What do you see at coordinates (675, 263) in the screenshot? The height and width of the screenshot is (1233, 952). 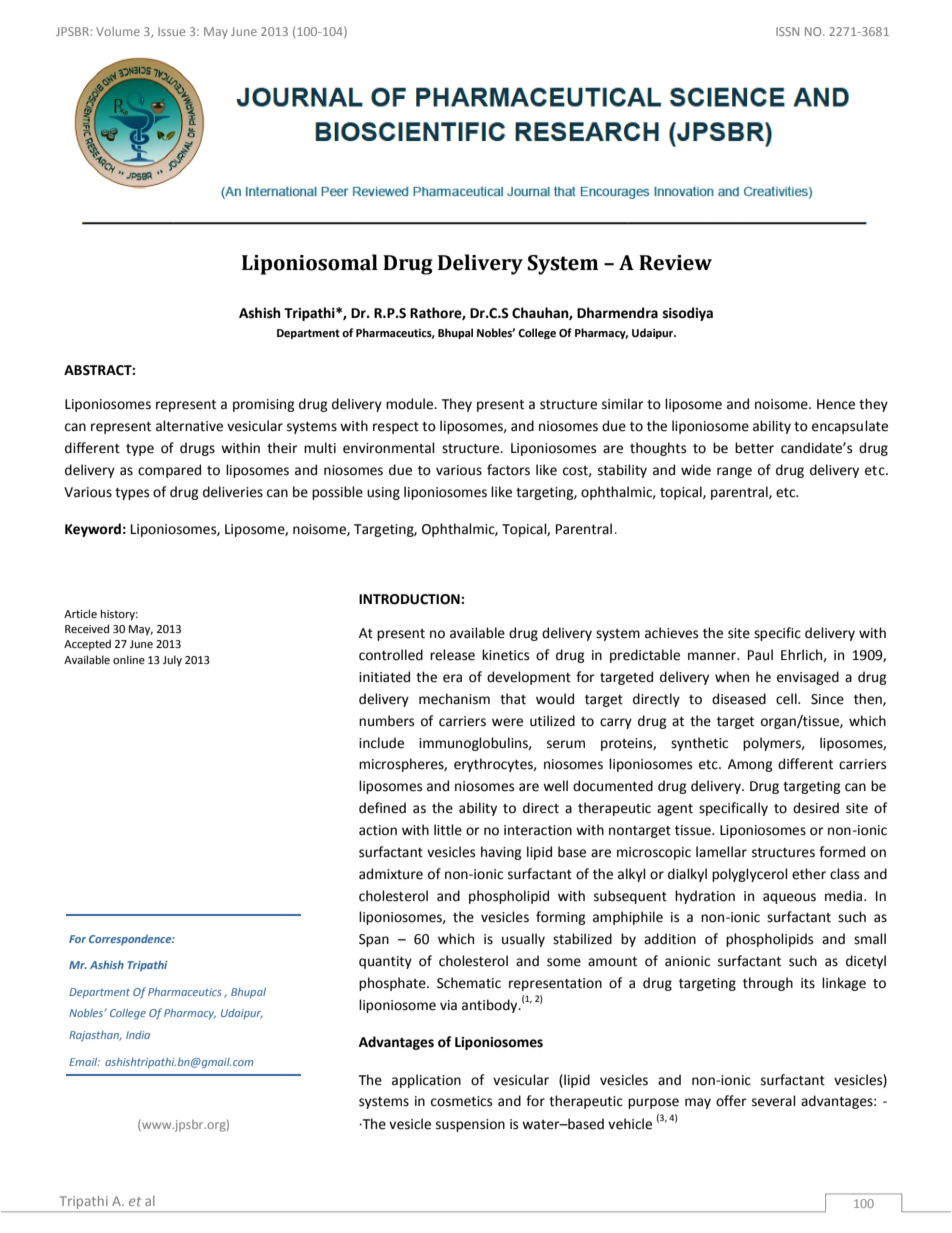 I see `Review` at bounding box center [675, 263].
